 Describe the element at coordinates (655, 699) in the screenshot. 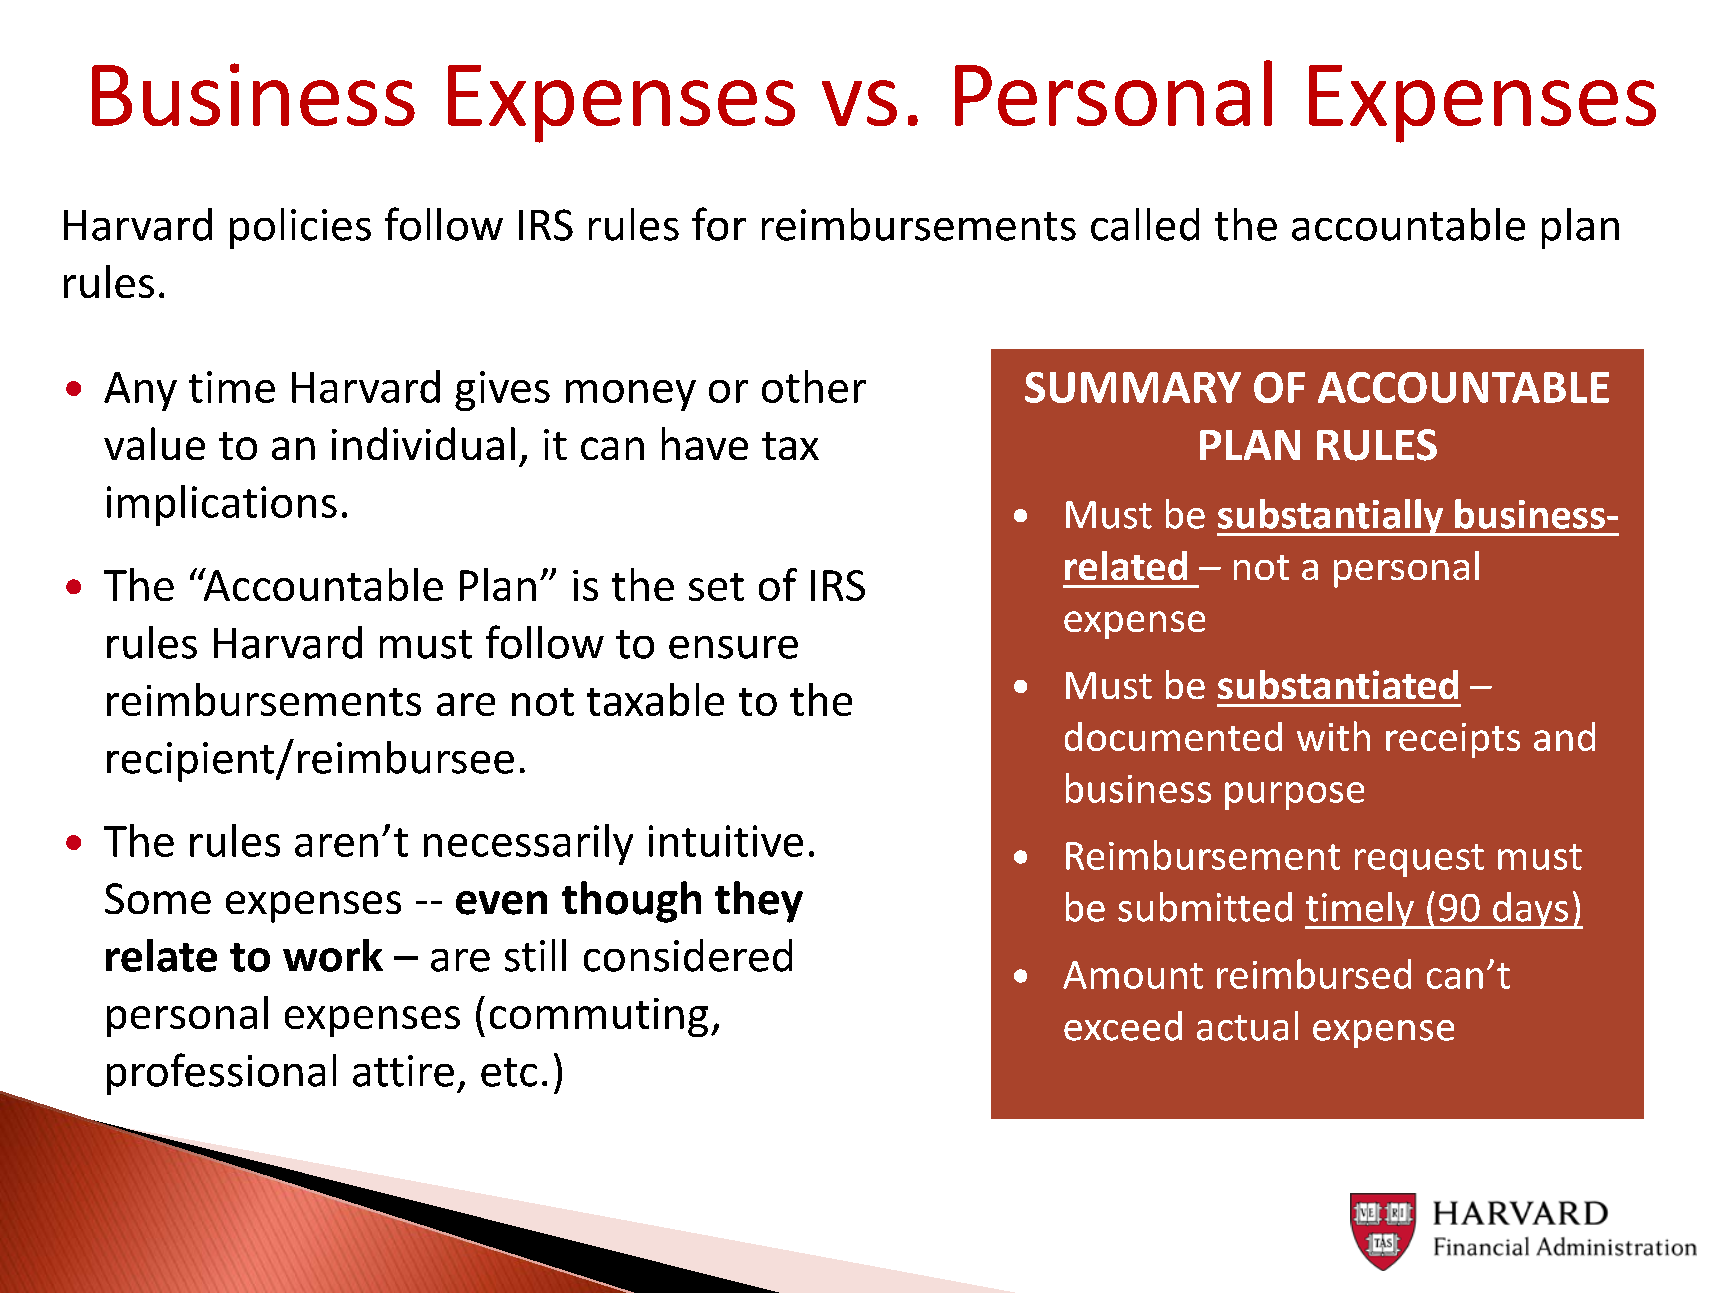

I see `taxable` at that location.
